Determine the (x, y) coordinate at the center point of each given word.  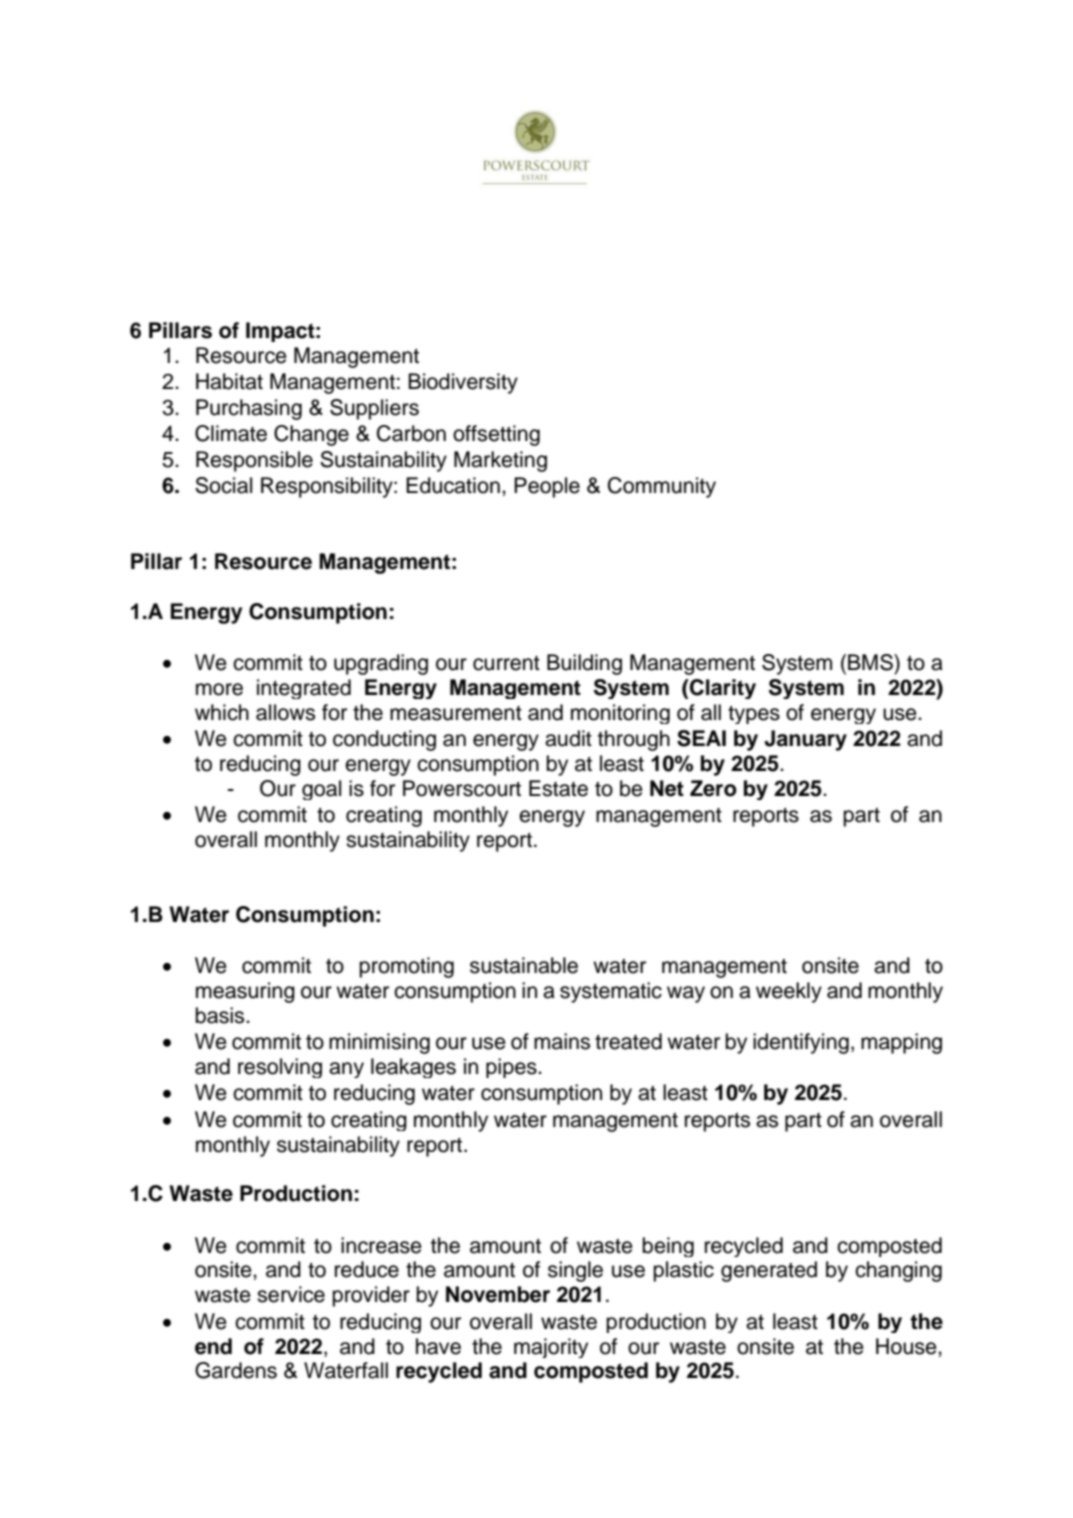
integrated (304, 689)
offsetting (496, 435)
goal (321, 790)
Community (662, 487)
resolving (280, 1068)
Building (584, 664)
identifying (801, 1043)
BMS (871, 662)
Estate (558, 788)
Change (311, 435)
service (291, 1294)
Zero (713, 788)
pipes (512, 1068)
